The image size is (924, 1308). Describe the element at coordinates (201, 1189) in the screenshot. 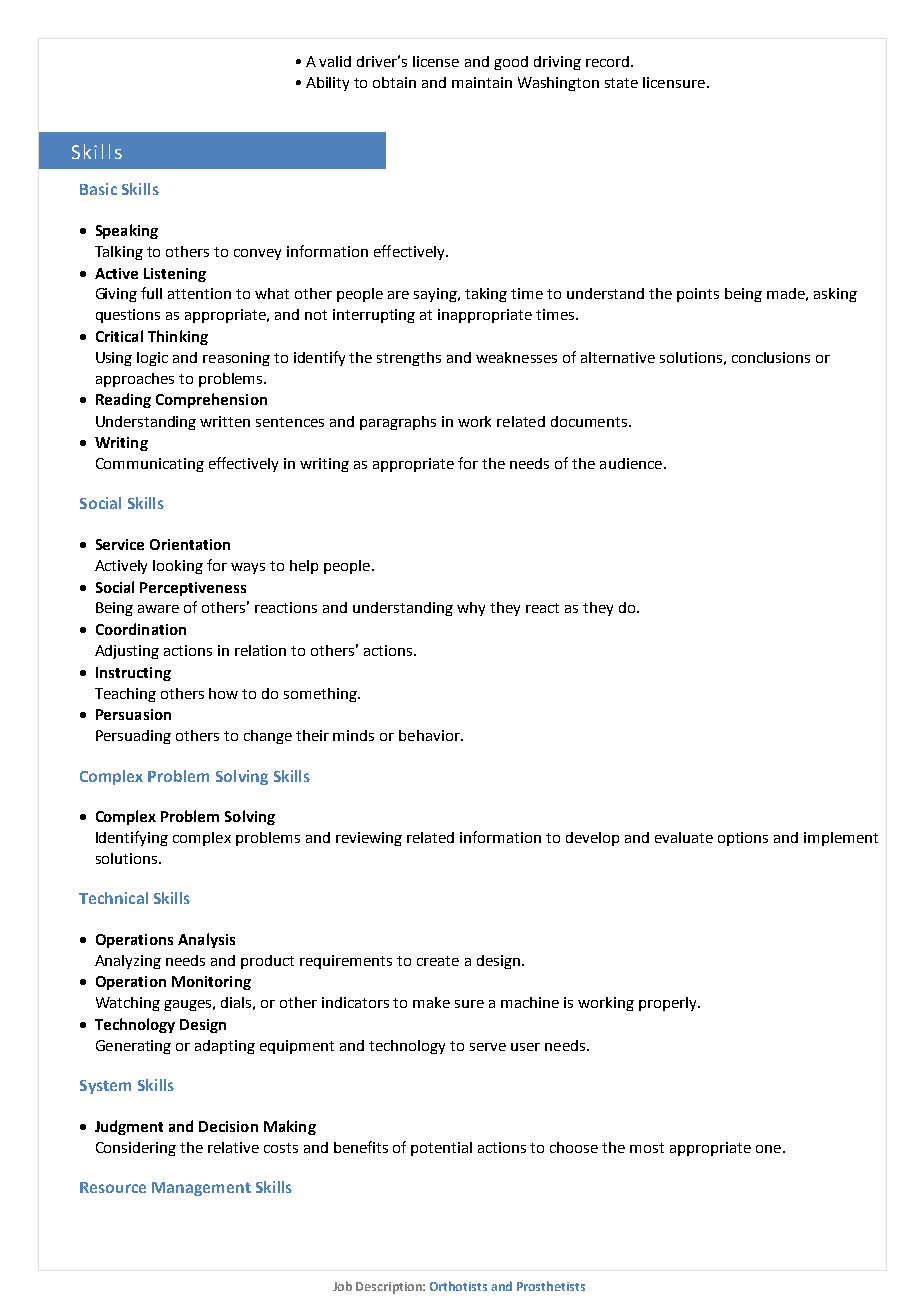

I see `Management` at that location.
